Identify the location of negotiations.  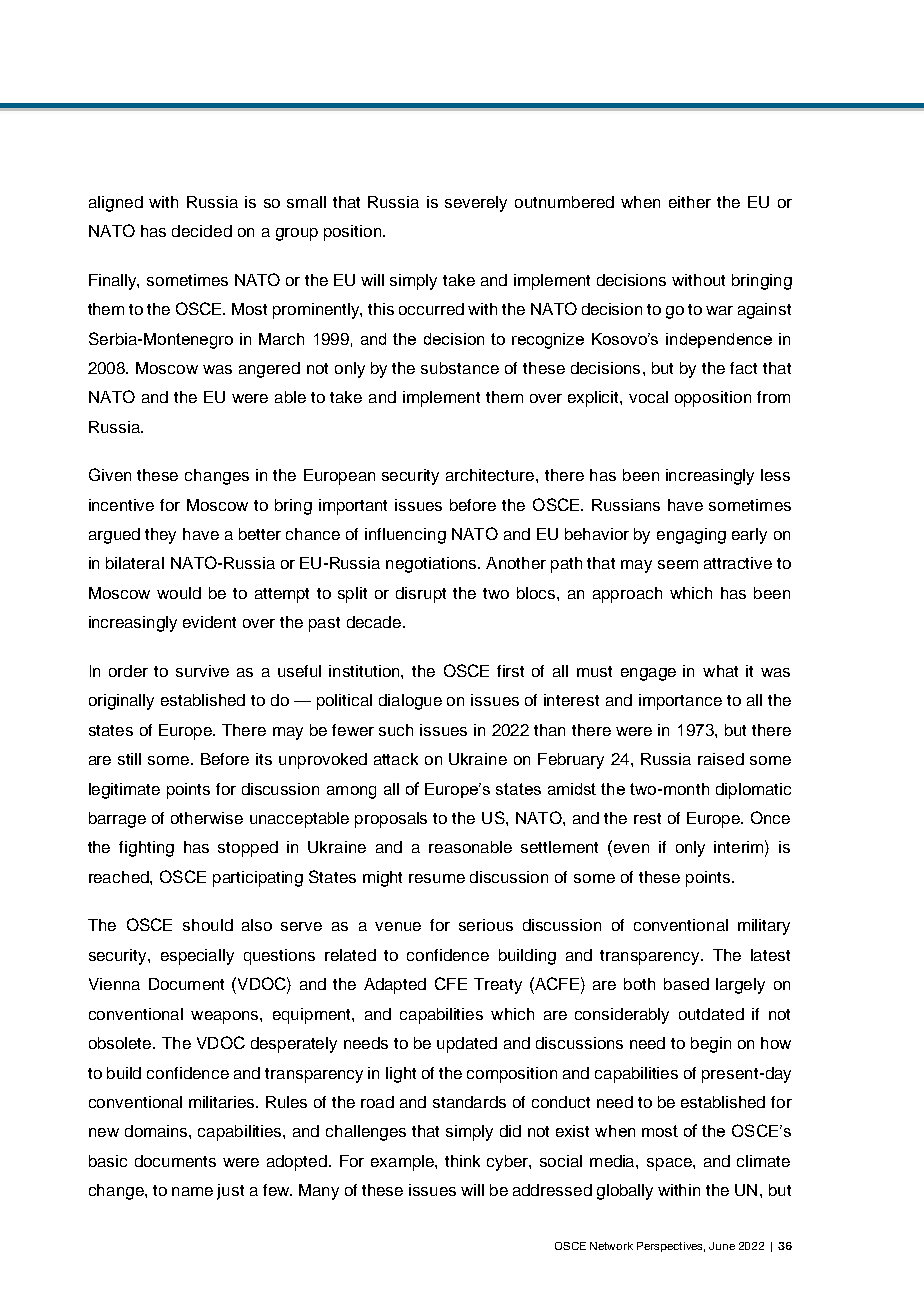
(432, 565).
